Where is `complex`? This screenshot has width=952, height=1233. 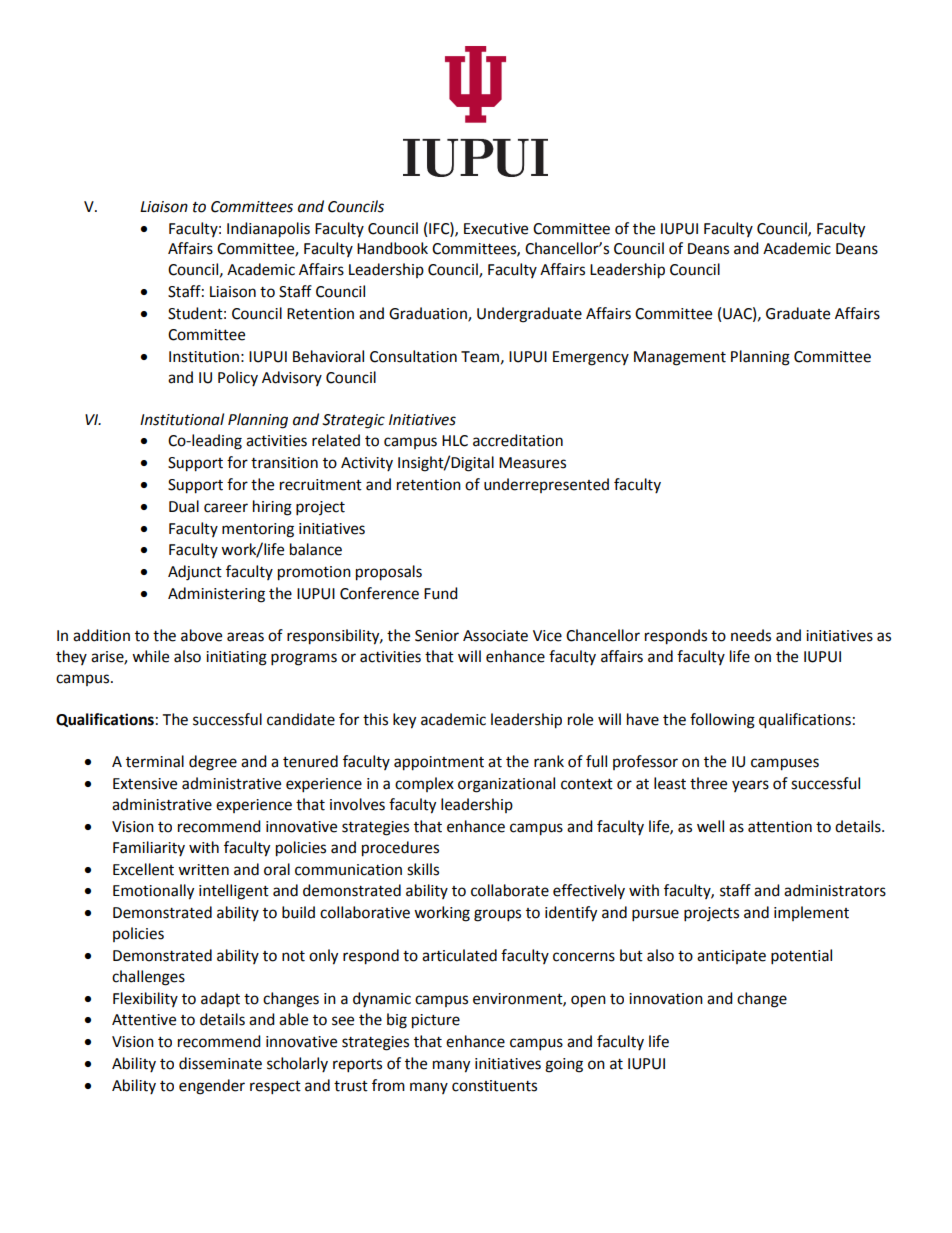
complex is located at coordinates (424, 784).
